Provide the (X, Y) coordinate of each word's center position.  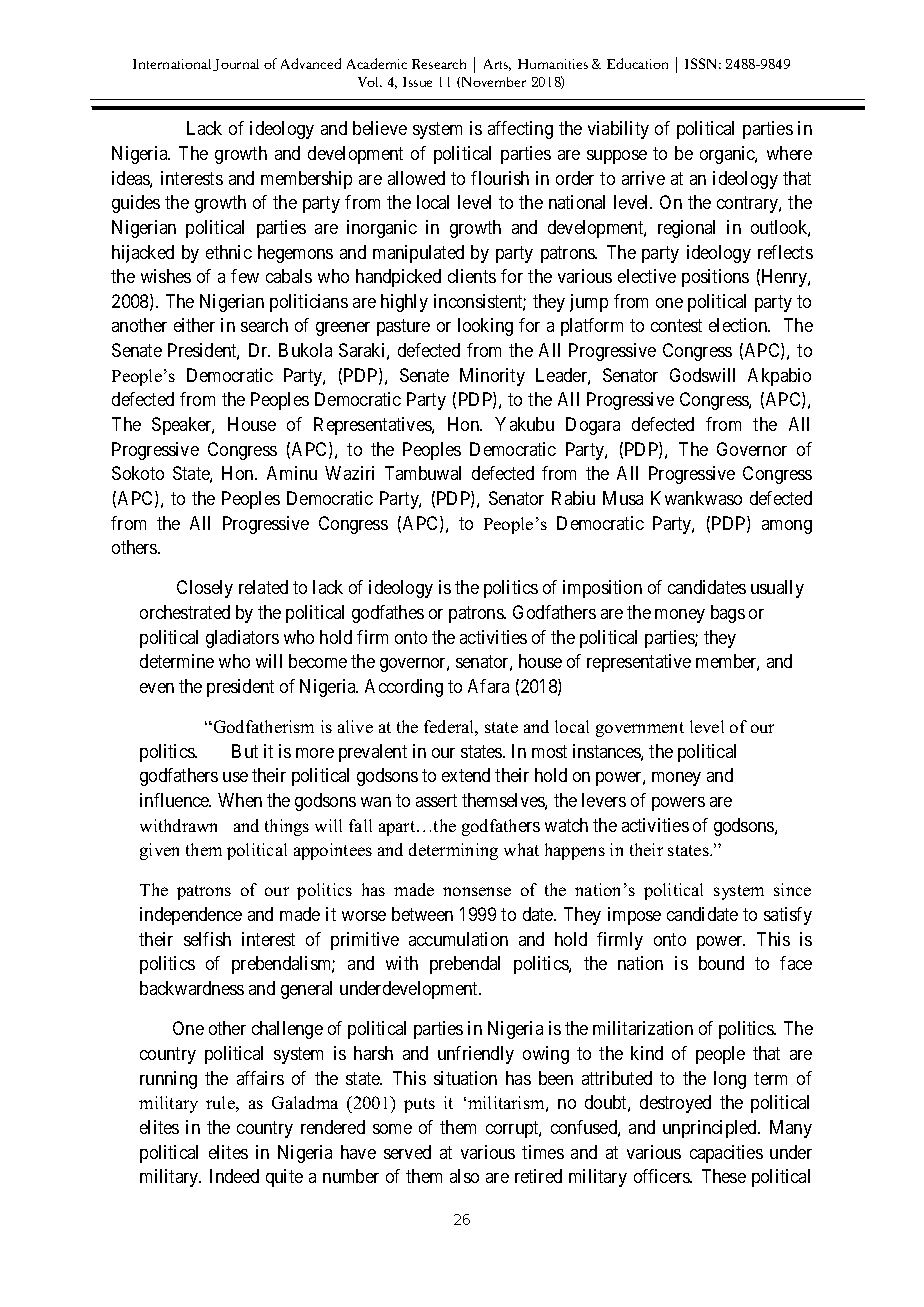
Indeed (234, 1176)
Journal (236, 65)
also (464, 1176)
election (739, 325)
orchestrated (185, 612)
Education (637, 63)
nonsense (477, 891)
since (792, 889)
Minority (492, 377)
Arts (497, 65)
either (194, 325)
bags (728, 614)
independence (191, 916)
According (404, 688)
